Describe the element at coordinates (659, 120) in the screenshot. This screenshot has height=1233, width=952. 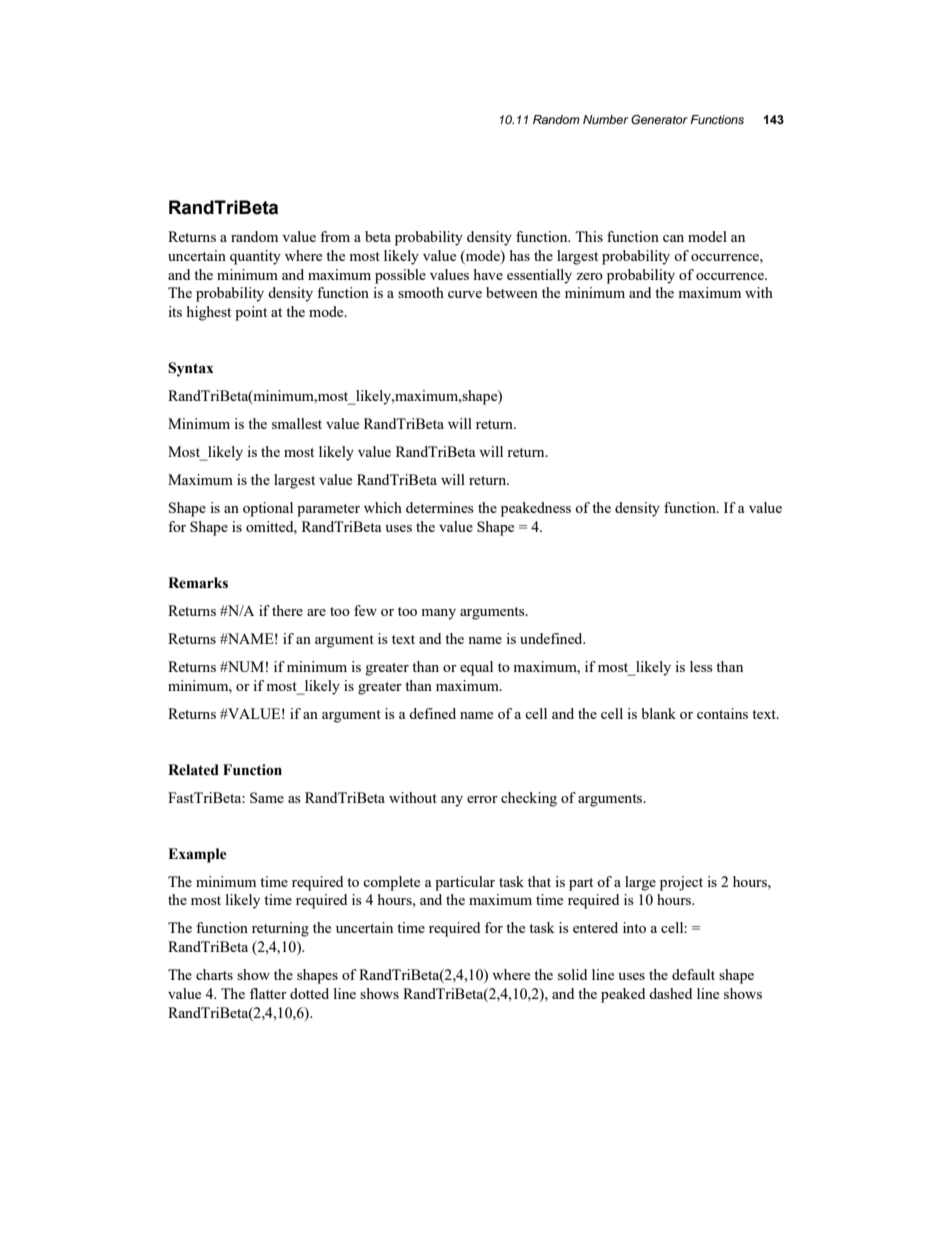
I see `Generator` at that location.
